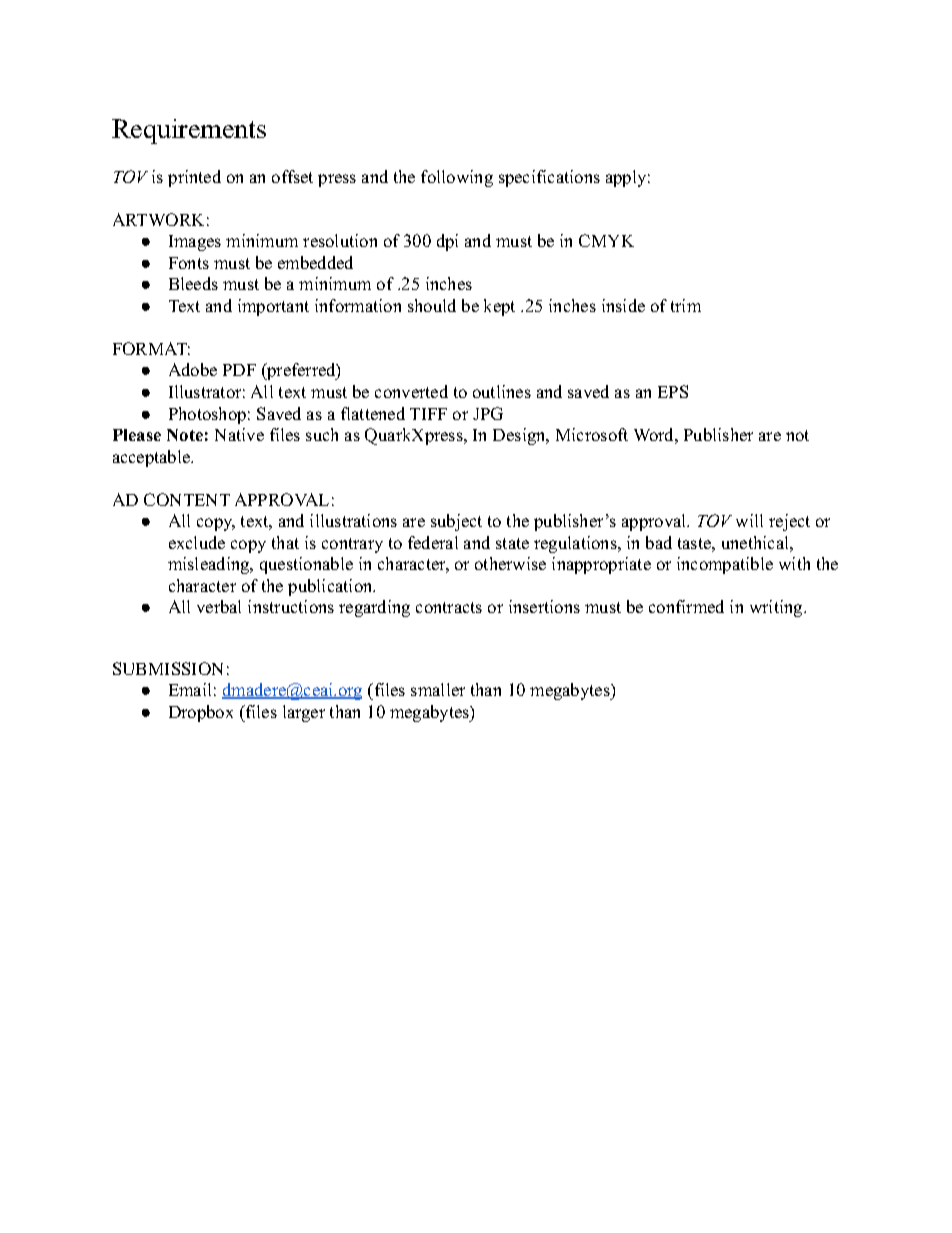  Describe the element at coordinates (549, 178) in the screenshot. I see `specifications` at that location.
